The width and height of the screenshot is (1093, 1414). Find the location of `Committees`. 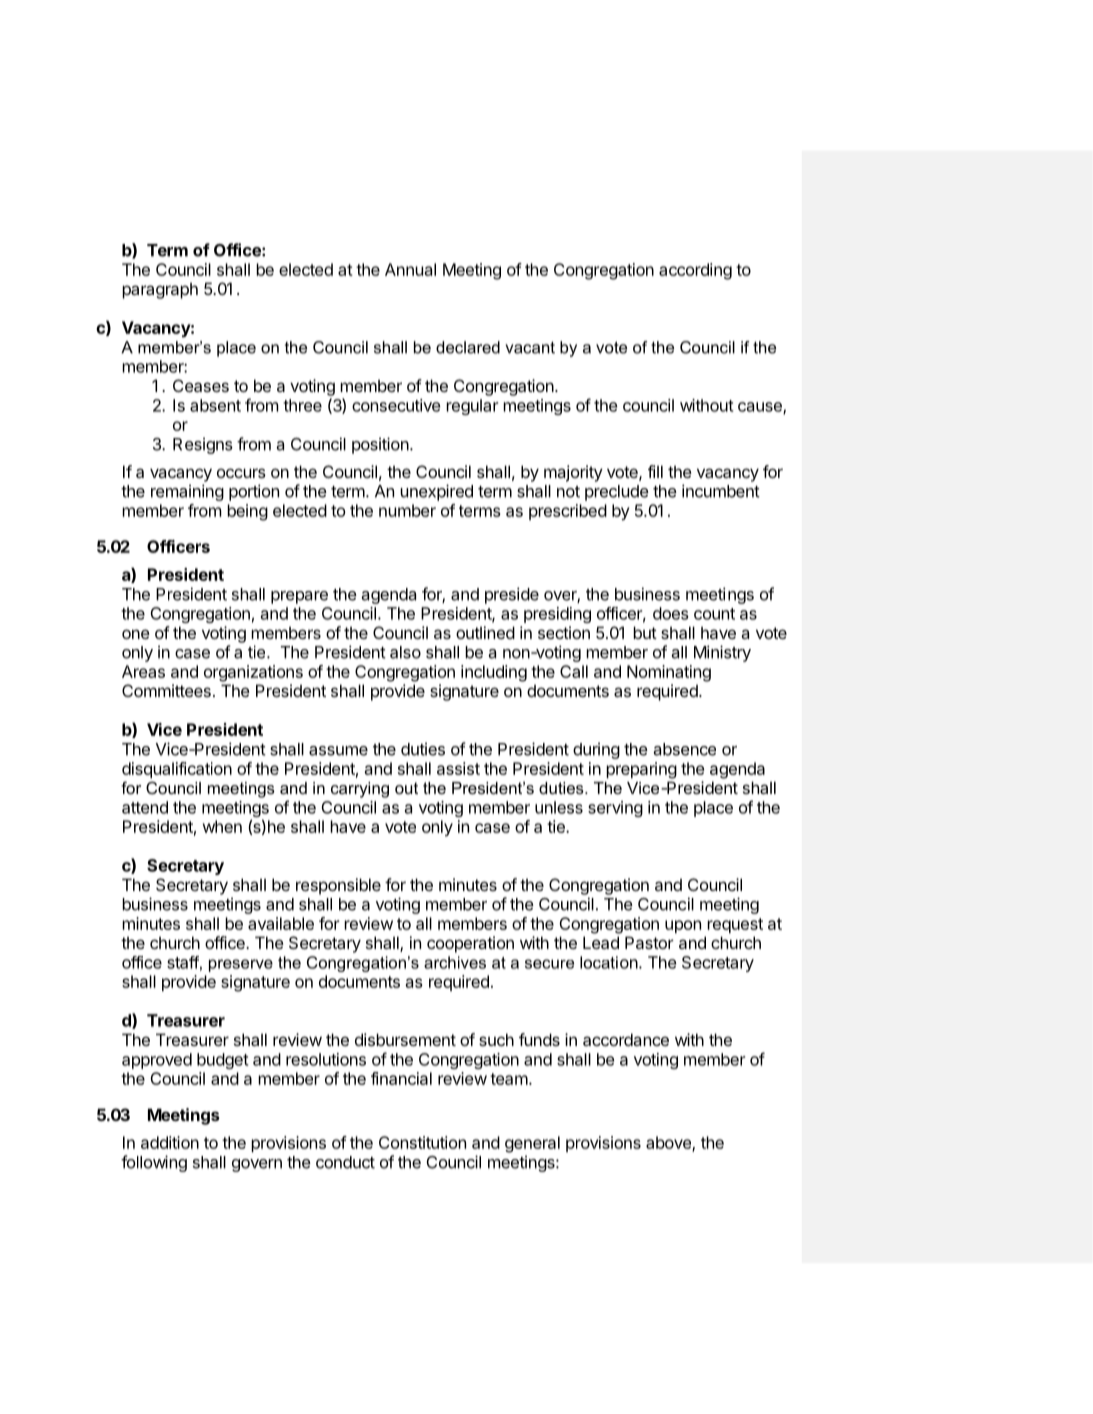

Committees is located at coordinates (166, 690).
